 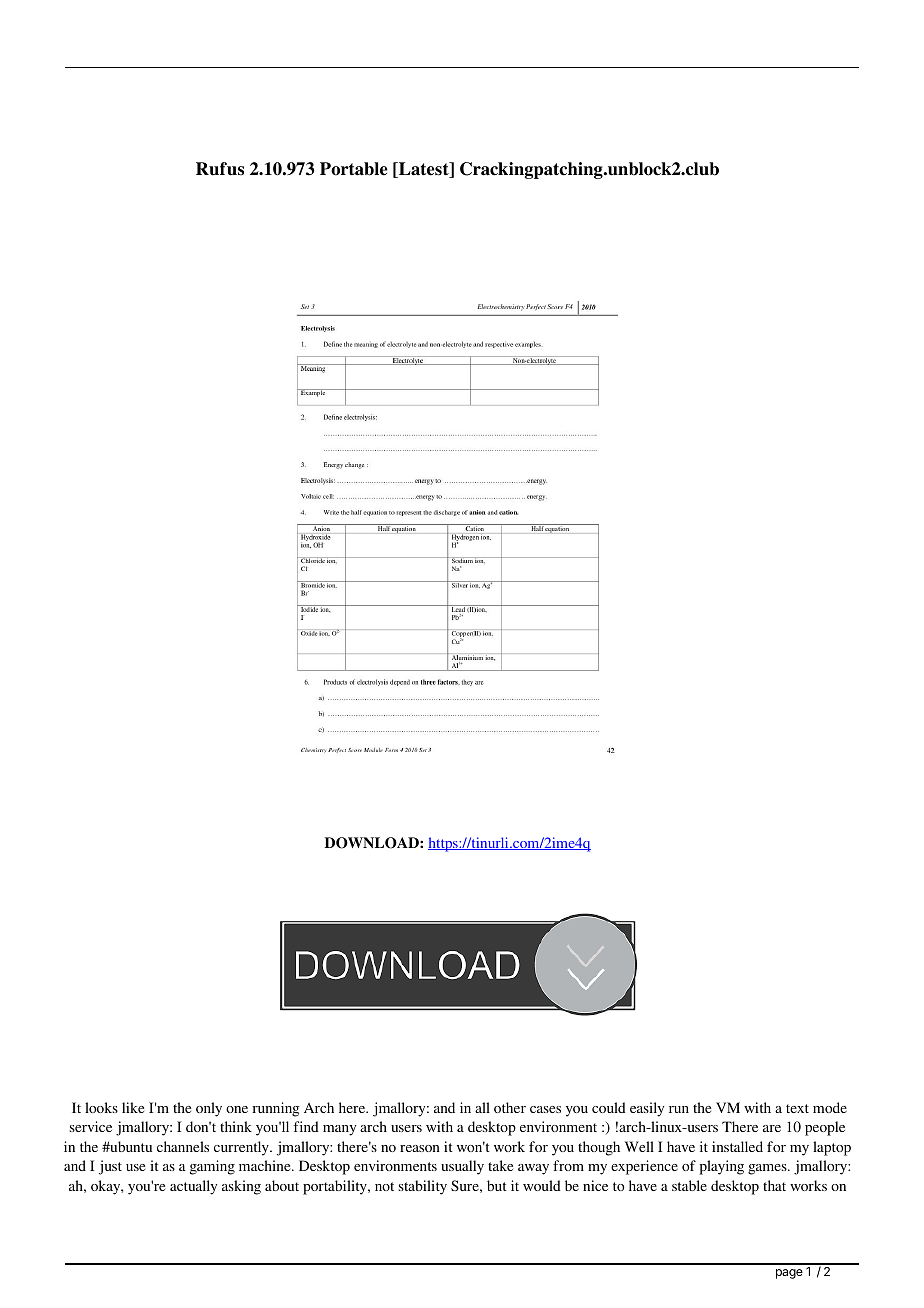 I want to click on Latest, so click(x=424, y=170).
